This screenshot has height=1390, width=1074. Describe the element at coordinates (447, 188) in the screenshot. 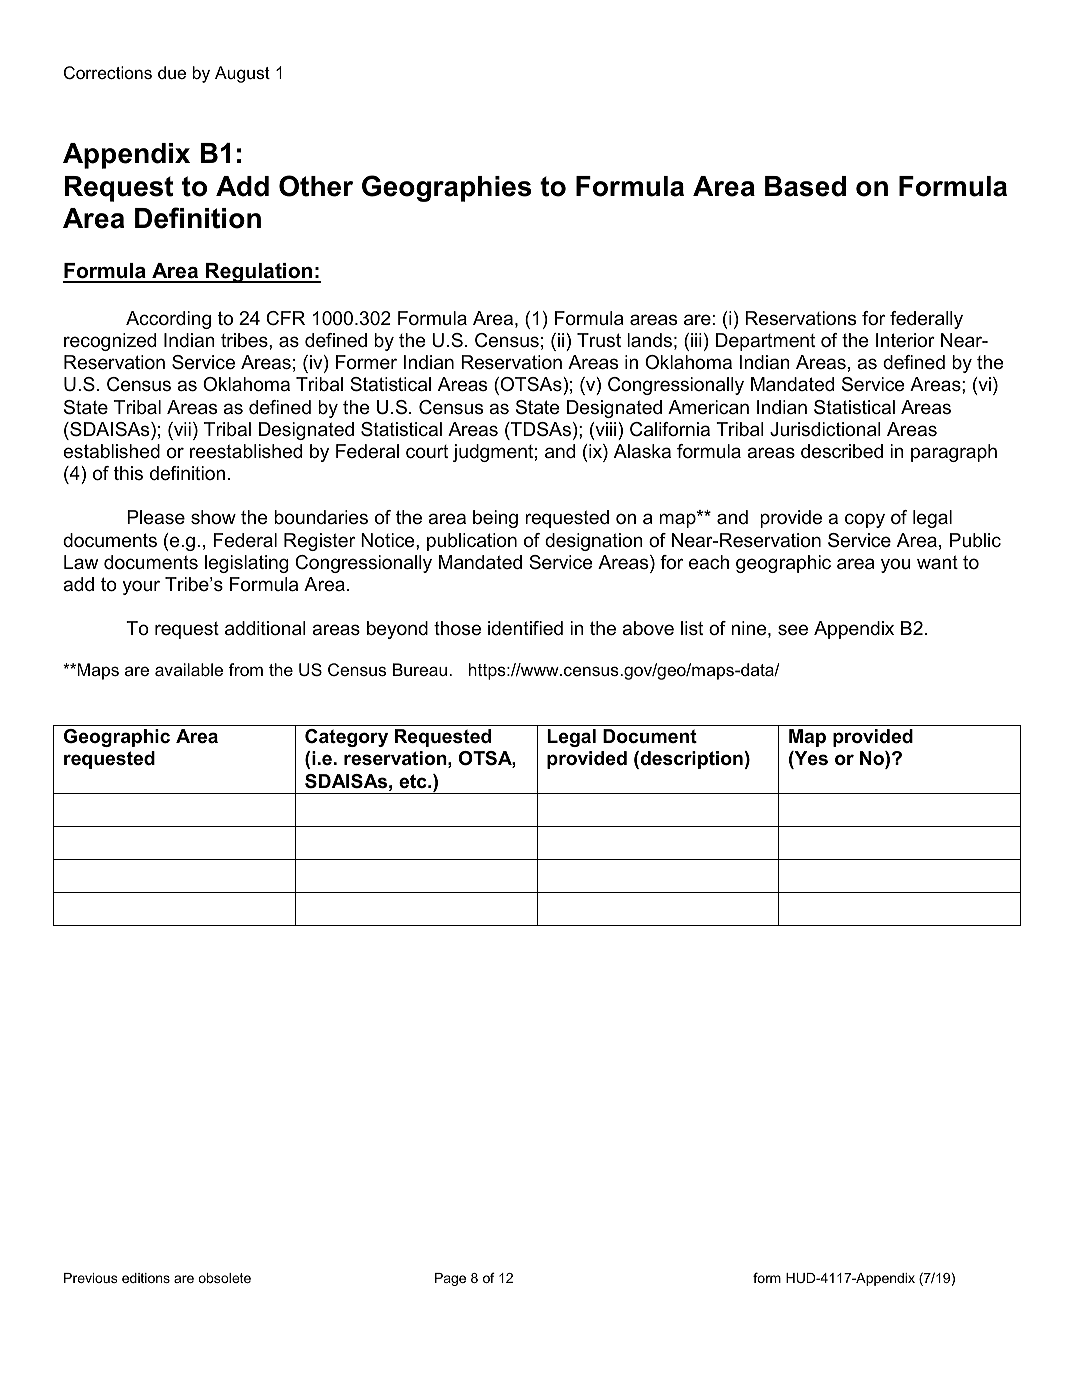

I see `Geographies` at that location.
